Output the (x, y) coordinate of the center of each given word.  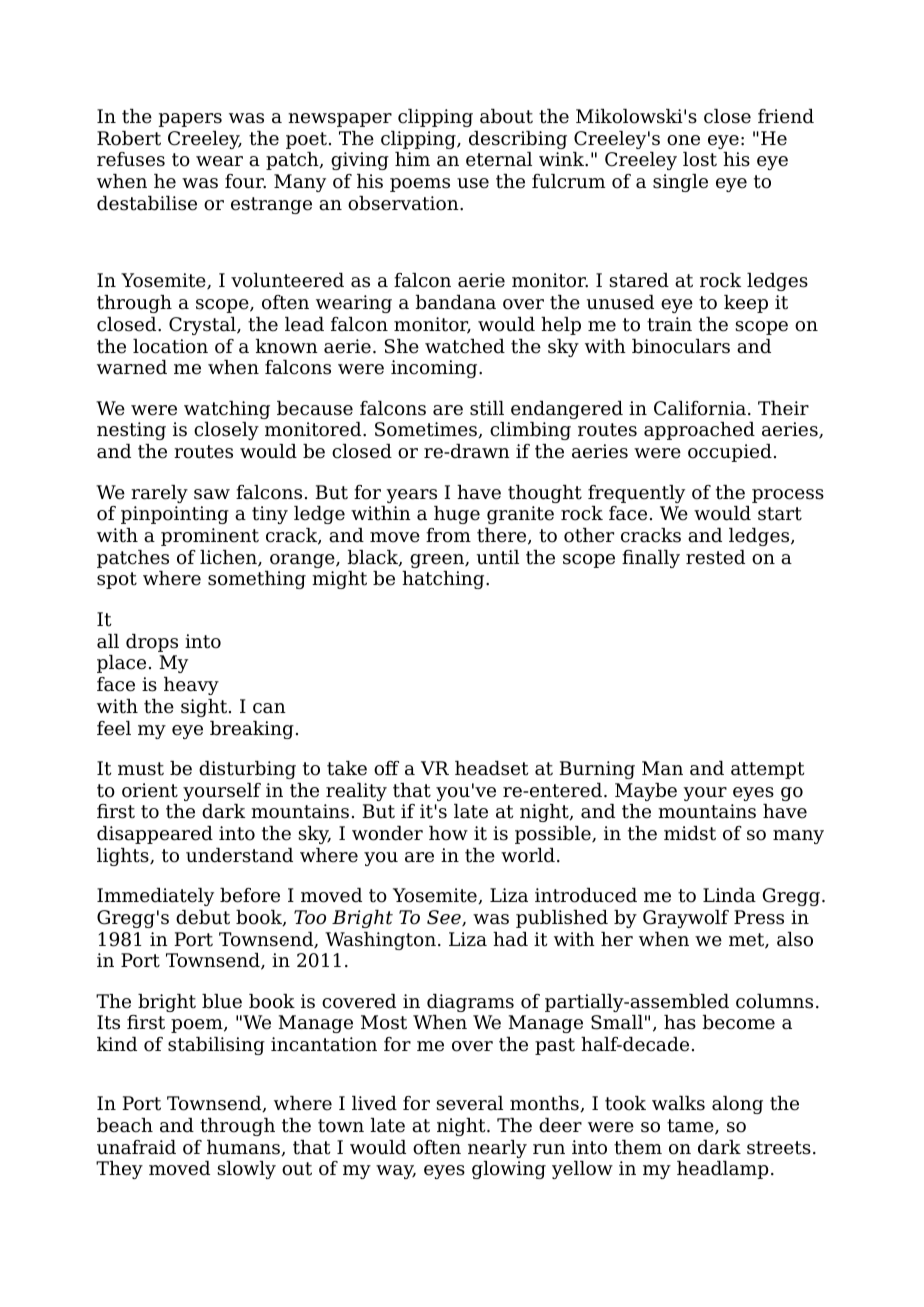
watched (465, 346)
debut (203, 917)
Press (759, 917)
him (412, 159)
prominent (210, 537)
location (170, 346)
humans (244, 1148)
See (445, 918)
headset (491, 768)
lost (700, 159)
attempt (767, 770)
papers (190, 120)
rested (715, 557)
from (448, 535)
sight (205, 708)
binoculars (681, 346)
